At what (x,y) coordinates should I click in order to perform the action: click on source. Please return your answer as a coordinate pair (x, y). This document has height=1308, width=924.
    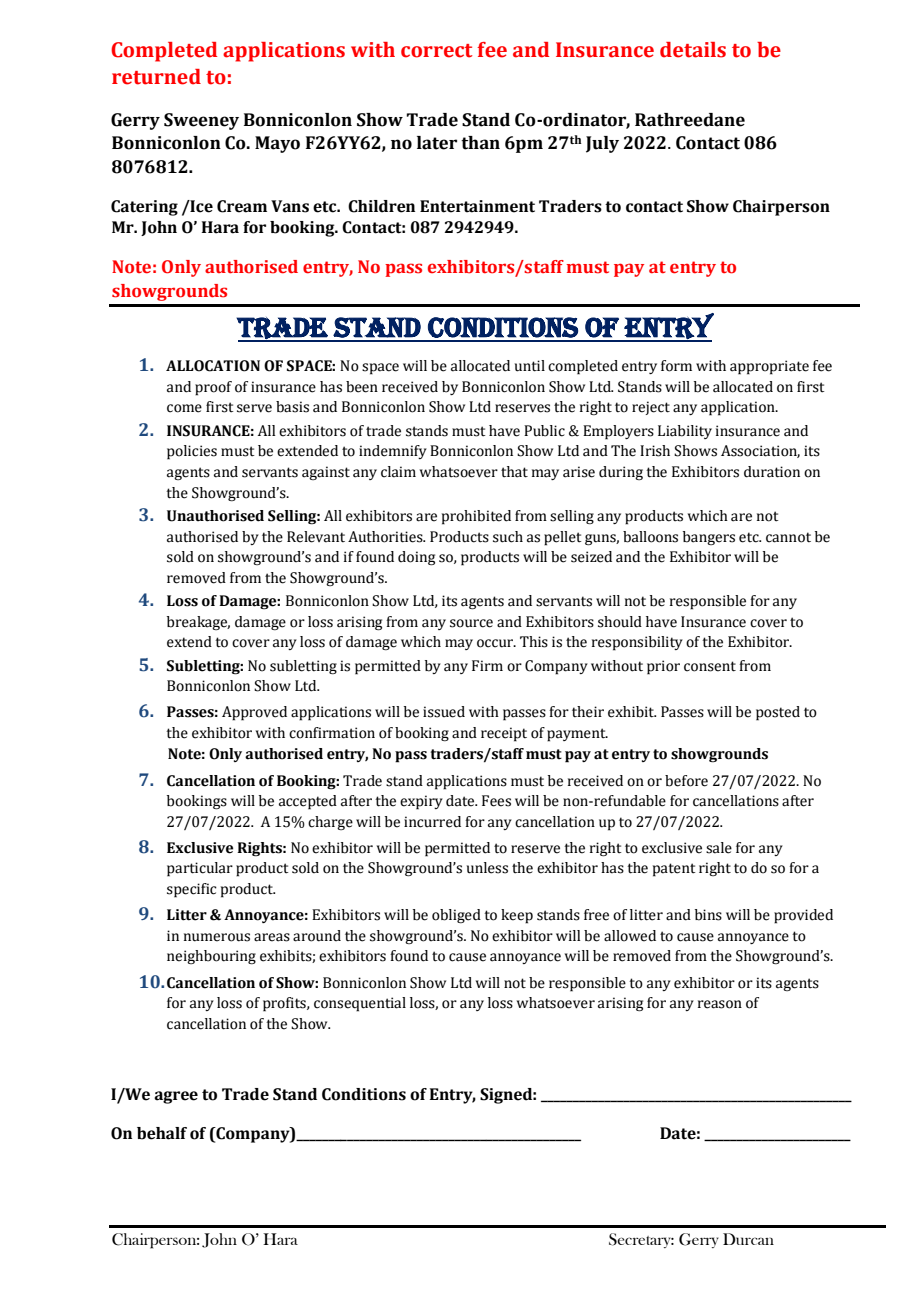
    Looking at the image, I should click on (471, 623).
